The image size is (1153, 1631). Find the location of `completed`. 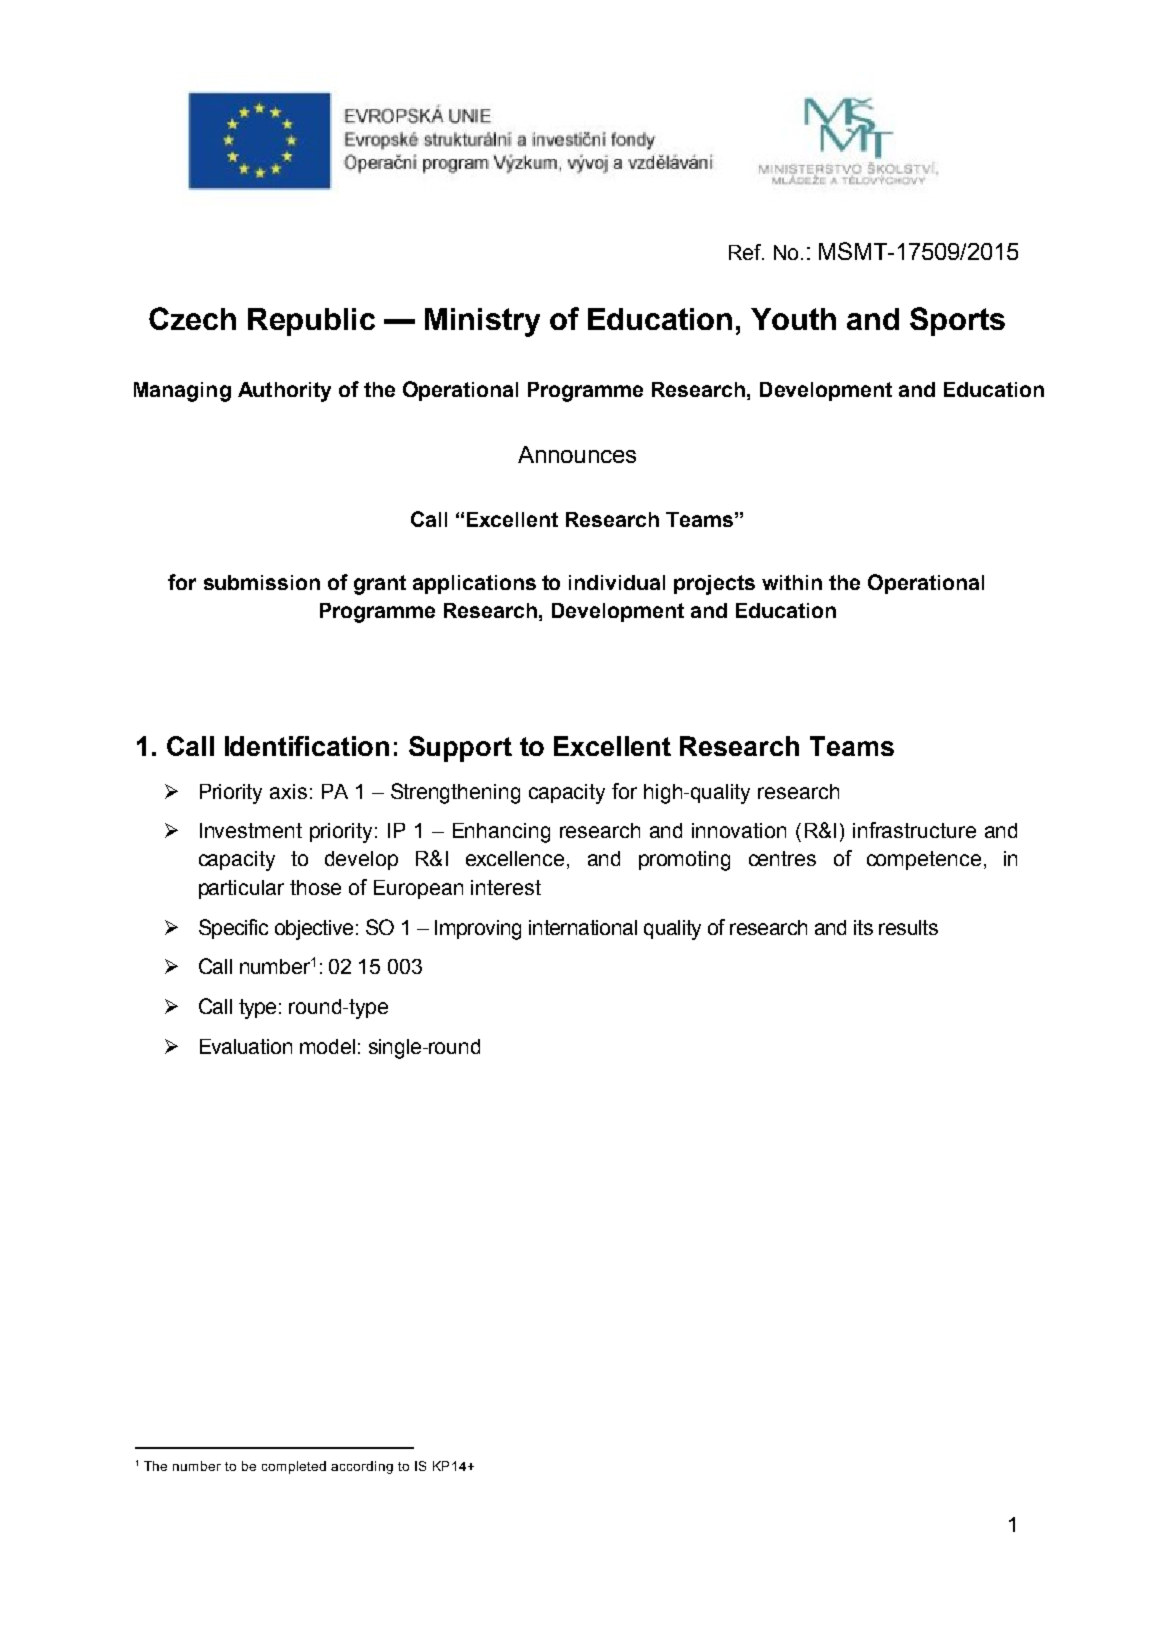

completed is located at coordinates (294, 1467).
